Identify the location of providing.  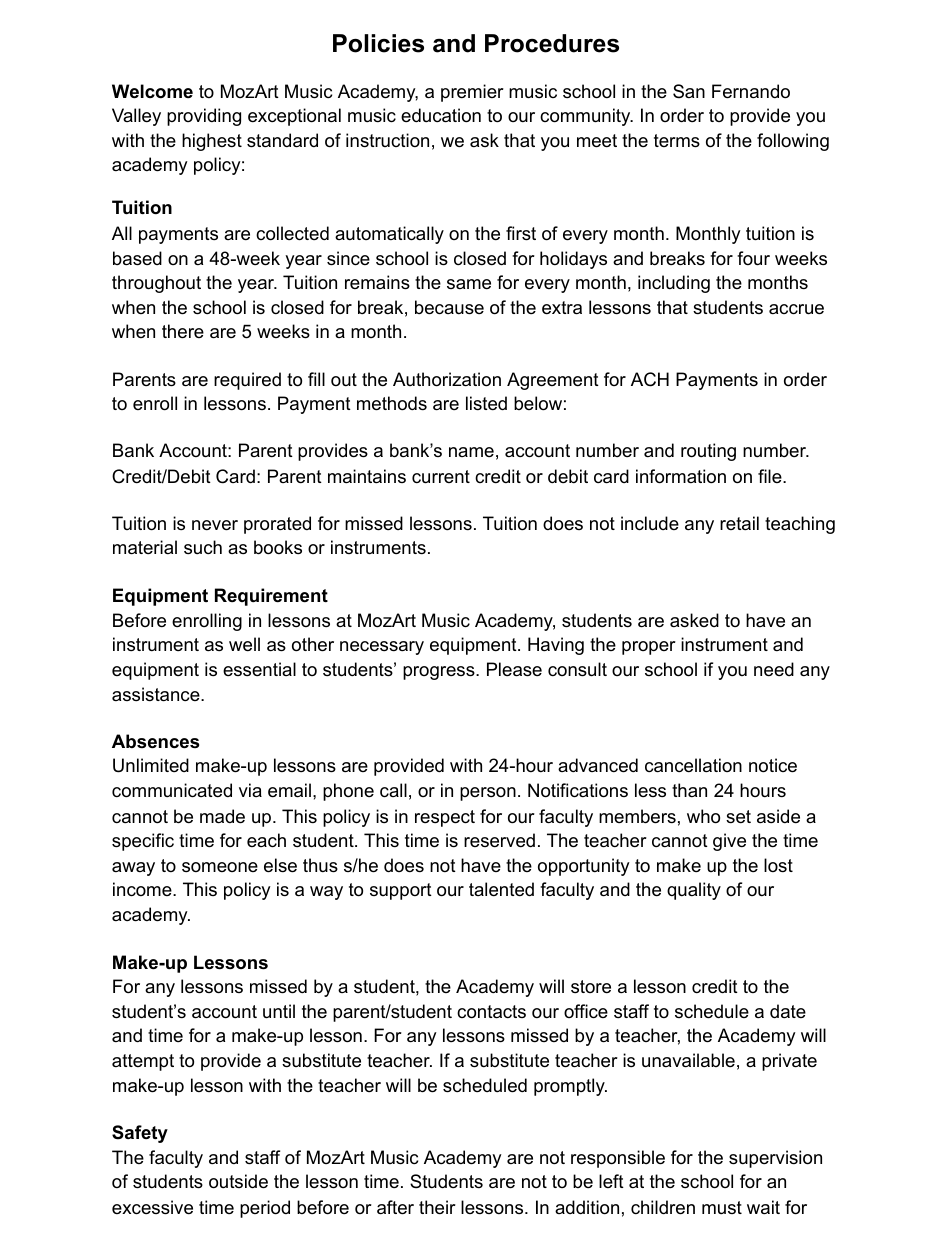
(204, 117).
